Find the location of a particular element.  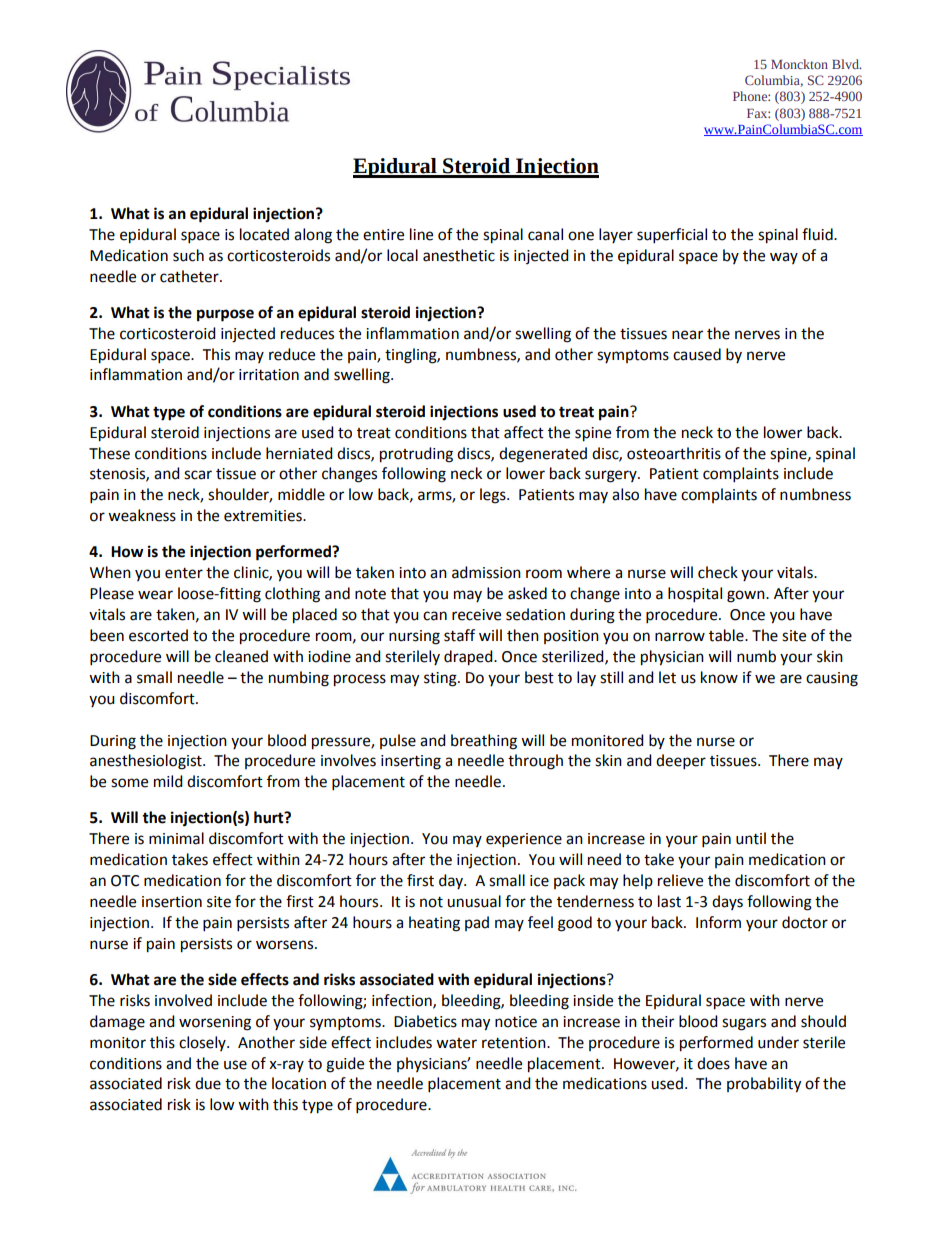

located is located at coordinates (264, 234).
